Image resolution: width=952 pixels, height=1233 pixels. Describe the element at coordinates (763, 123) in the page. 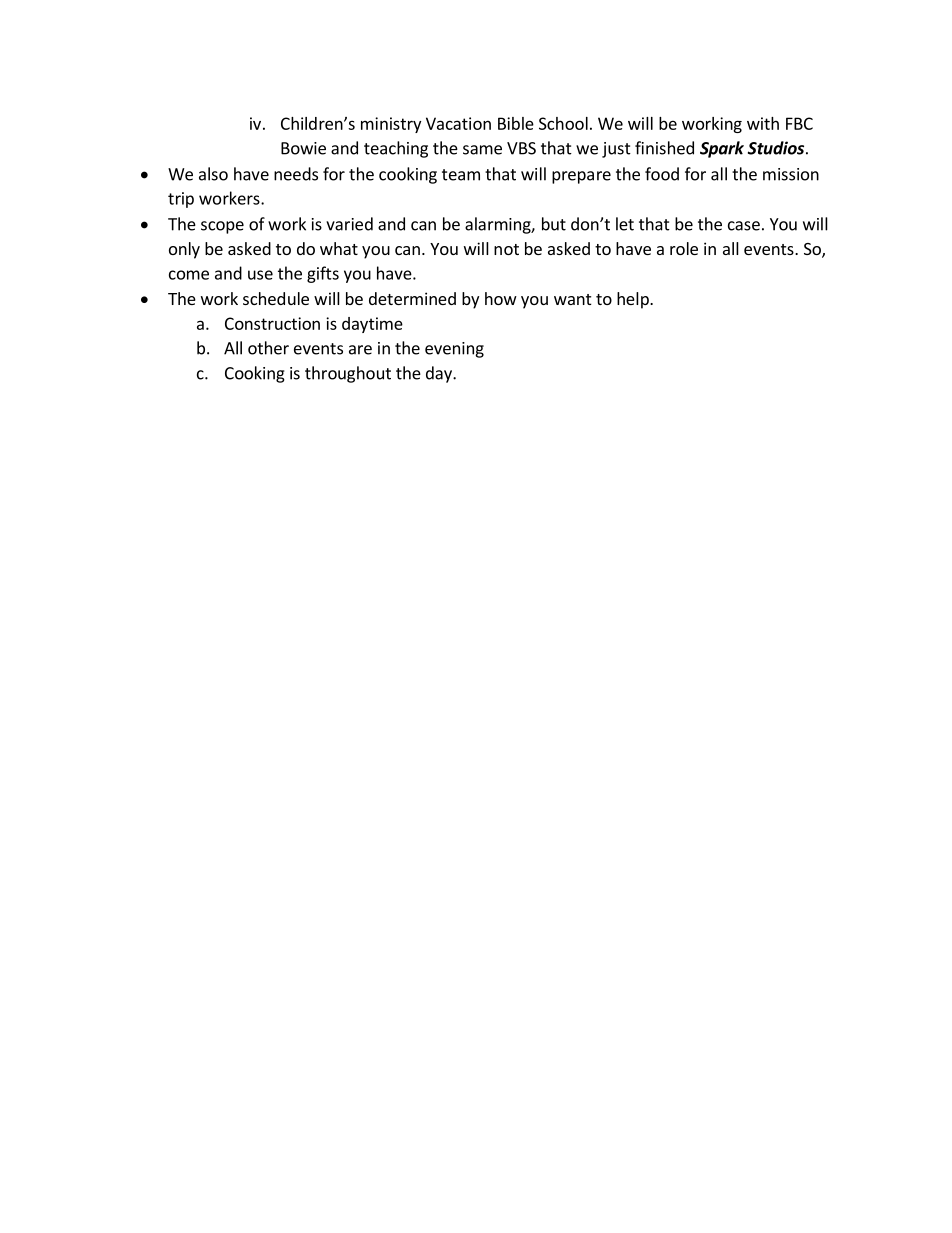

I see `with` at that location.
